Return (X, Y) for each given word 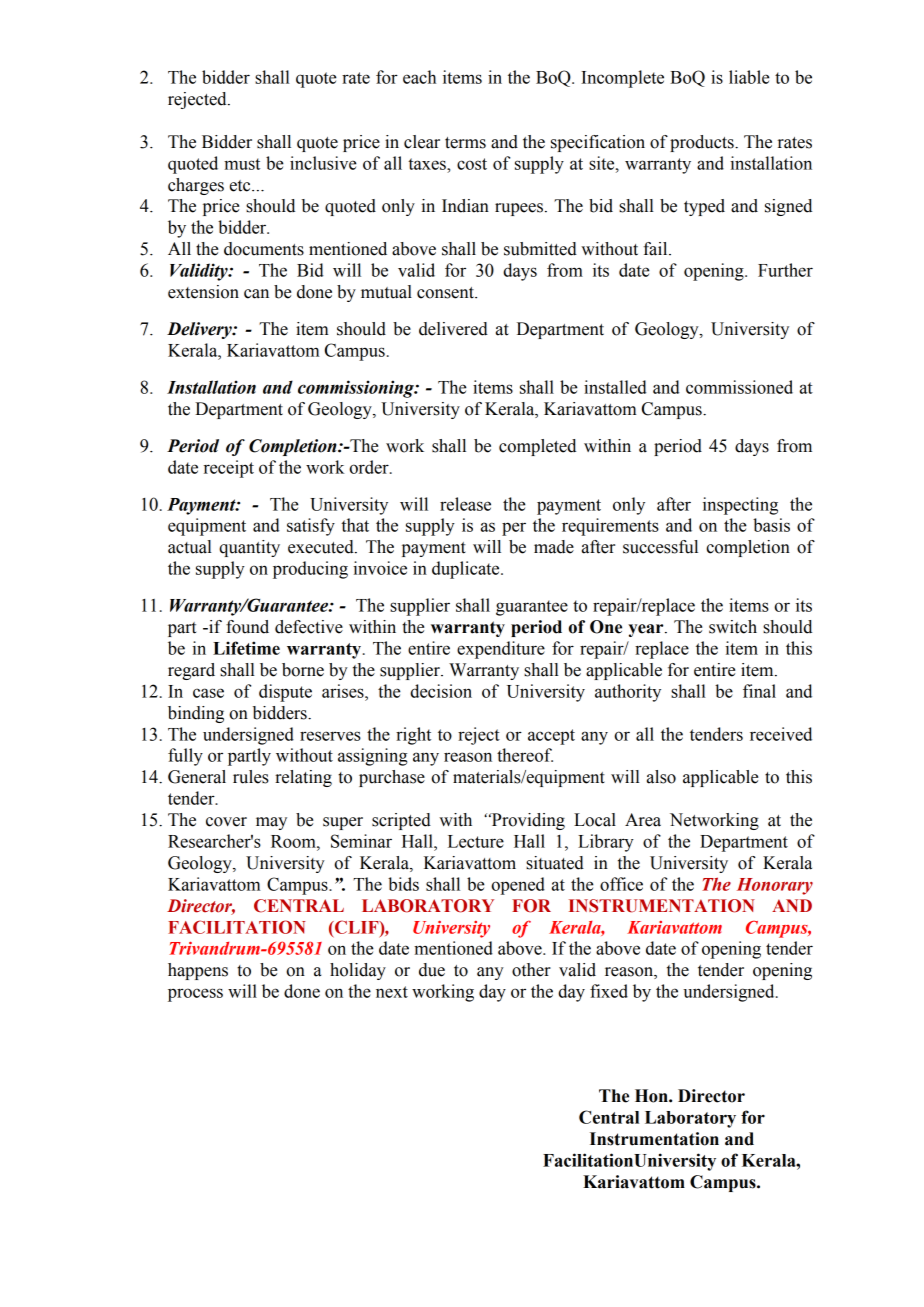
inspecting (740, 506)
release (465, 504)
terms (465, 143)
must (242, 164)
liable (749, 77)
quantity (249, 548)
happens (198, 971)
